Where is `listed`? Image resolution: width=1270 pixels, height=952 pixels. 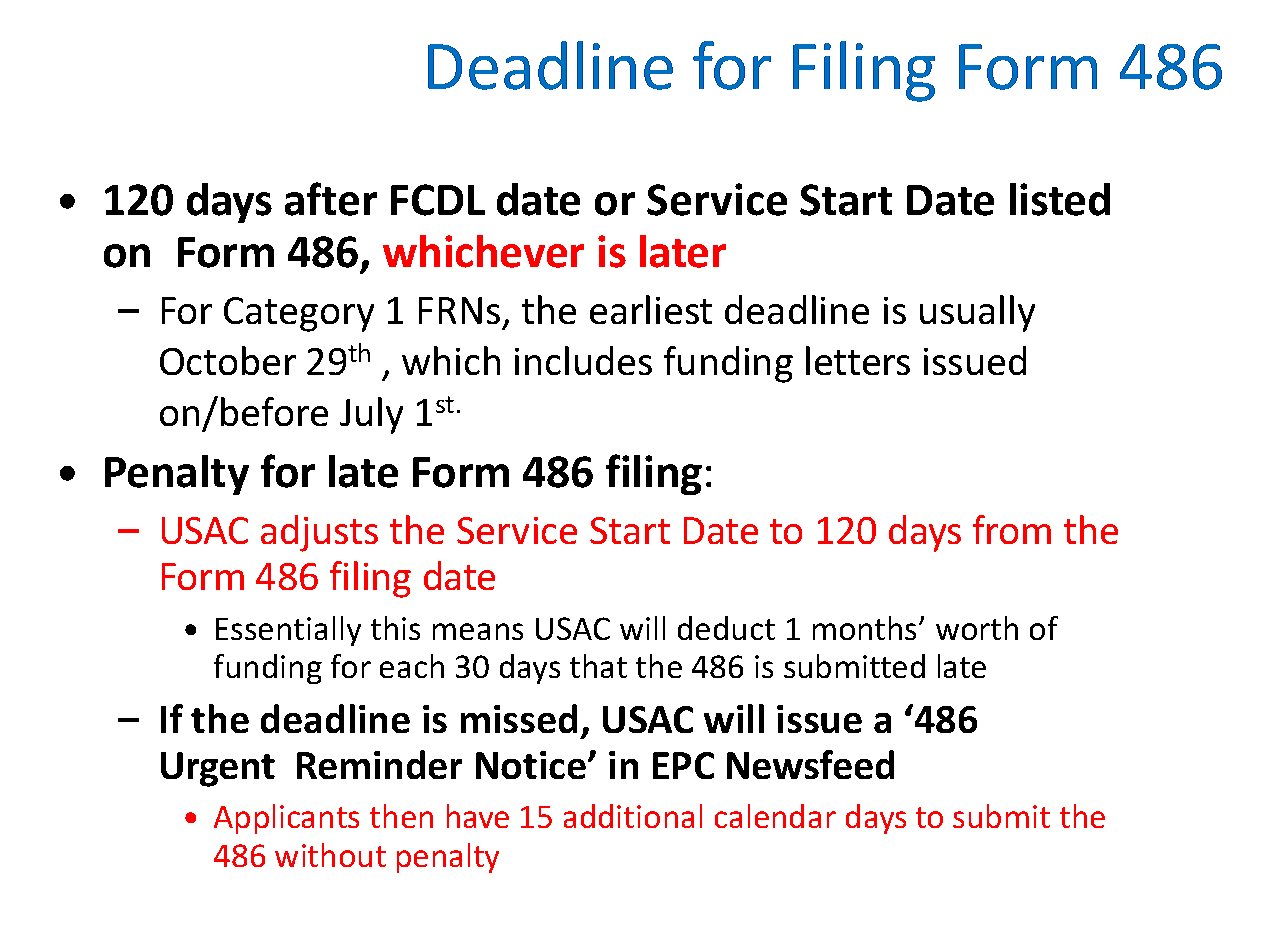
listed is located at coordinates (1060, 199).
